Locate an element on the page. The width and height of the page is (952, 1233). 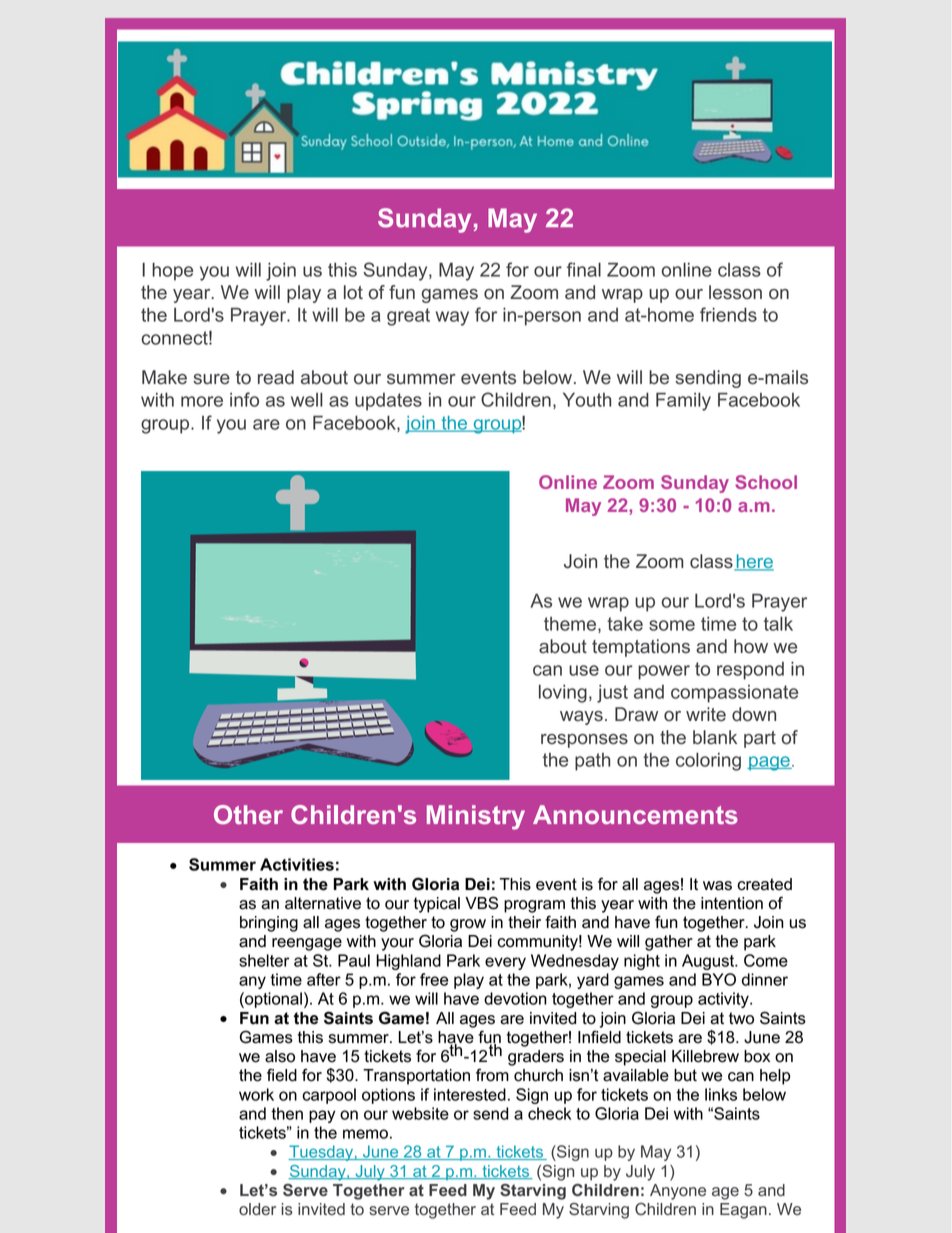
great is located at coordinates (408, 317).
